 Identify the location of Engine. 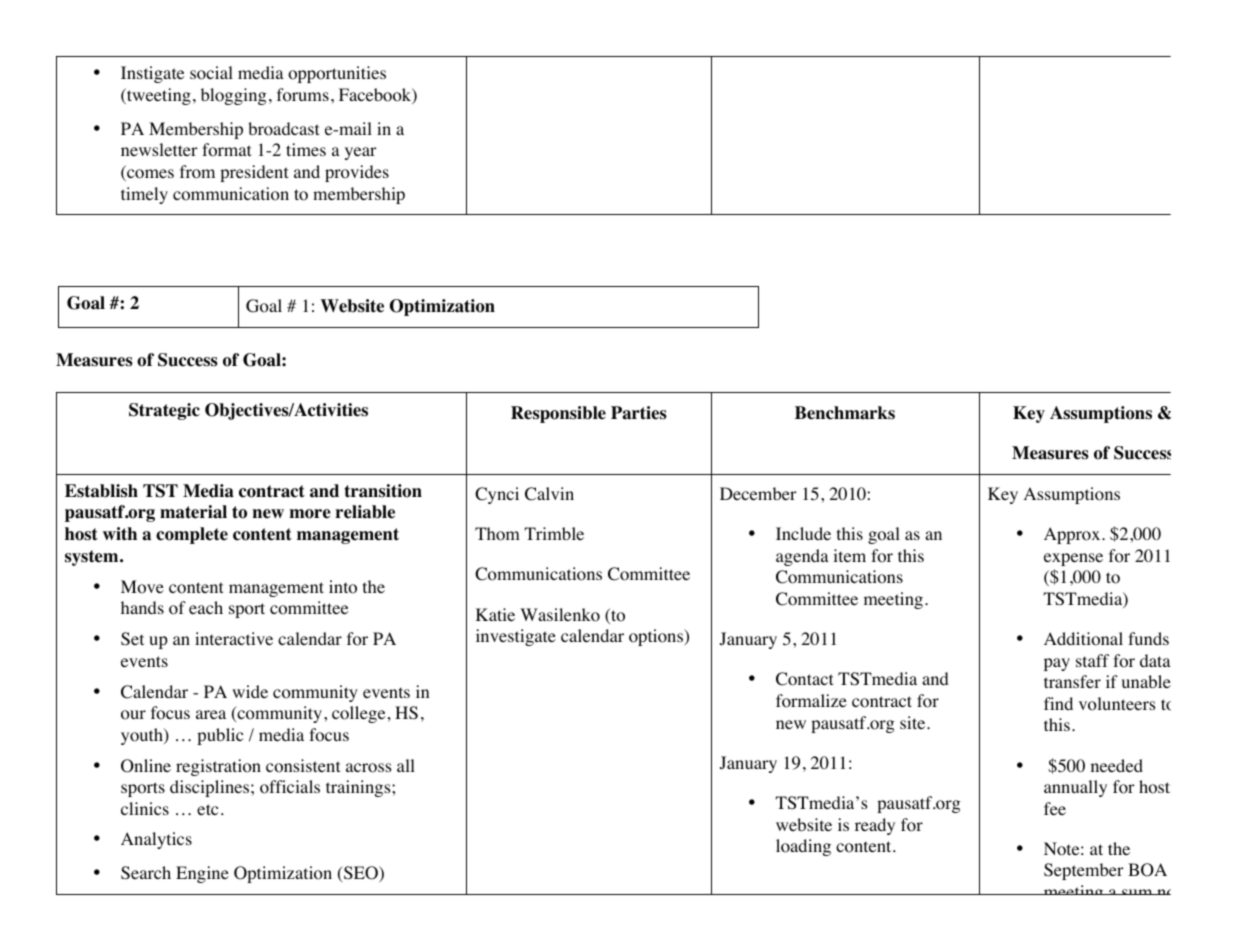
(202, 874).
